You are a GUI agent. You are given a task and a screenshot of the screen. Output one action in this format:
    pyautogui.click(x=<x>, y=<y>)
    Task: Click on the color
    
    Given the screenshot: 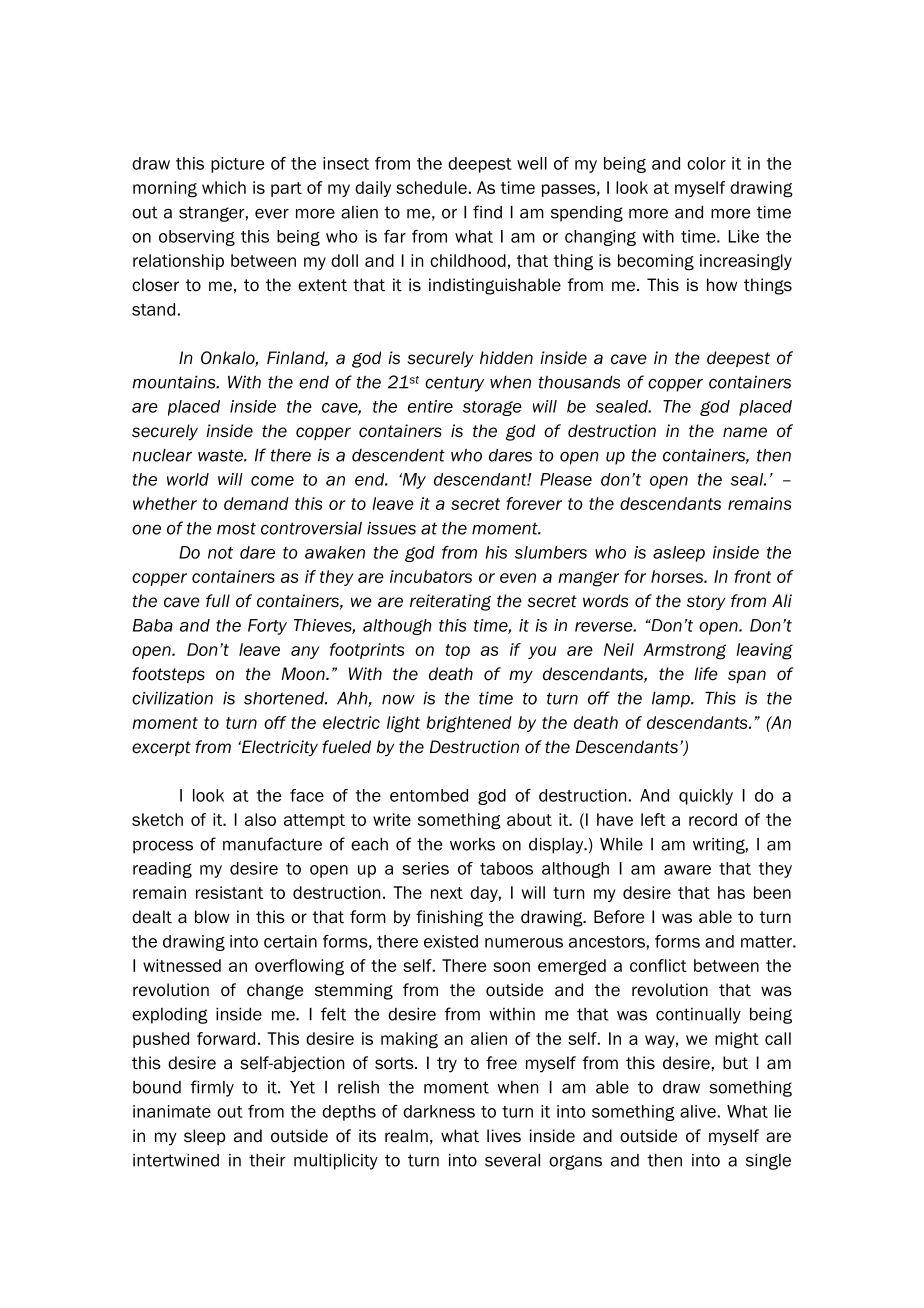 What is the action you would take?
    pyautogui.click(x=706, y=163)
